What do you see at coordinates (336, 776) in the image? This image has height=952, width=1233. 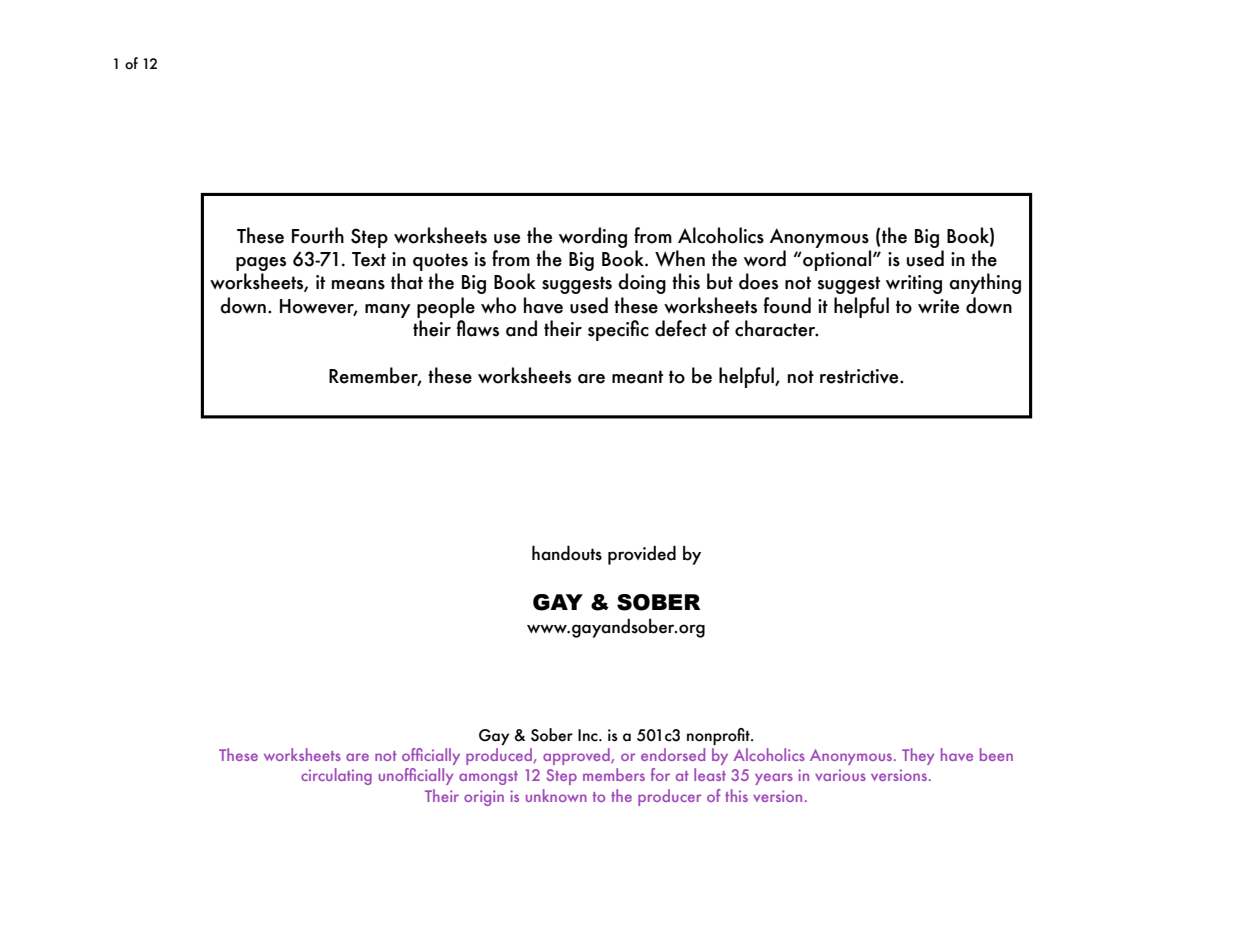 I see `circulating` at bounding box center [336, 776].
